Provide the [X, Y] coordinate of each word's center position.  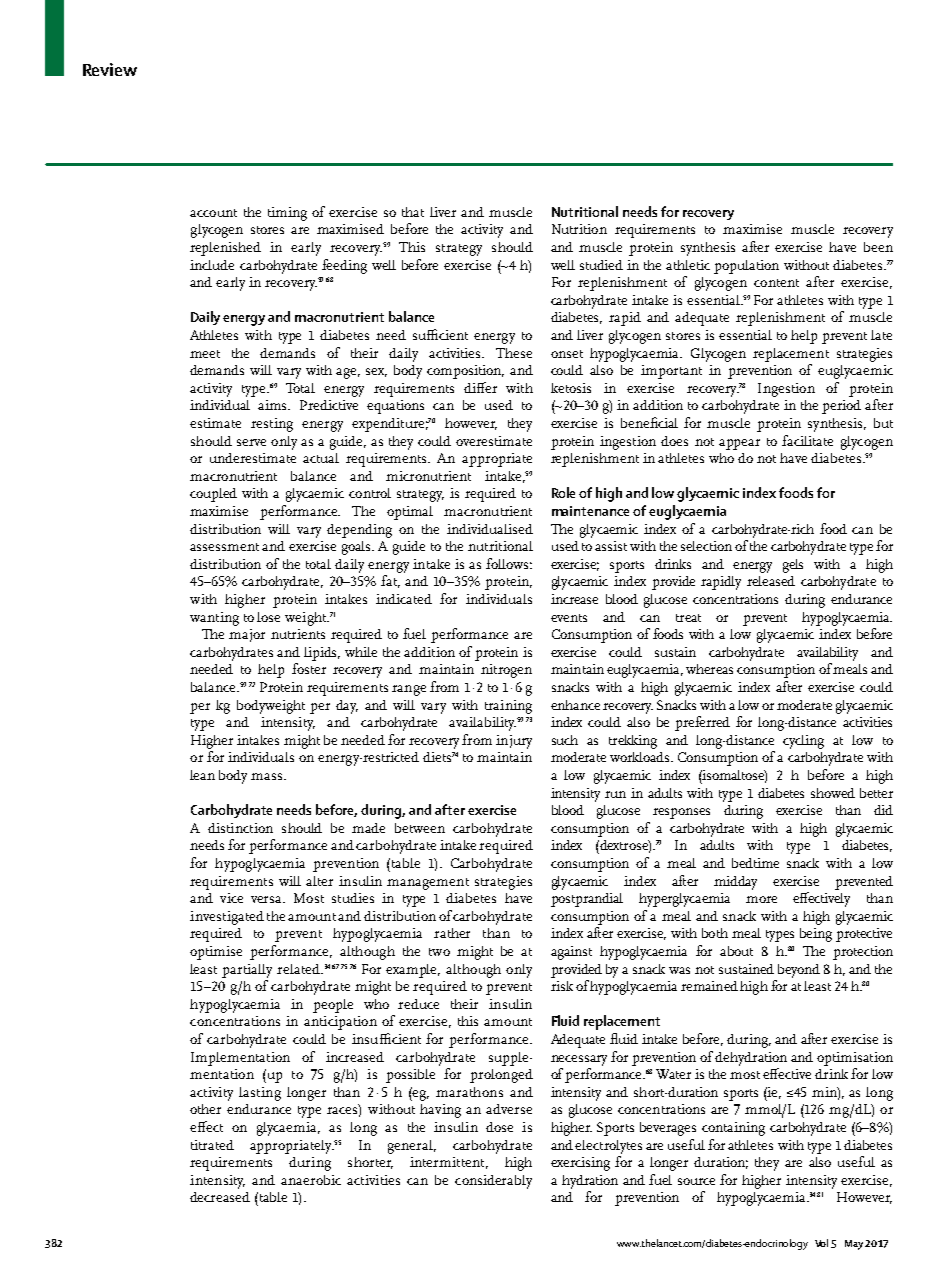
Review [110, 69]
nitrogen [506, 671]
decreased [220, 1197]
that [413, 212]
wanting [214, 619]
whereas [709, 669]
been [878, 247]
